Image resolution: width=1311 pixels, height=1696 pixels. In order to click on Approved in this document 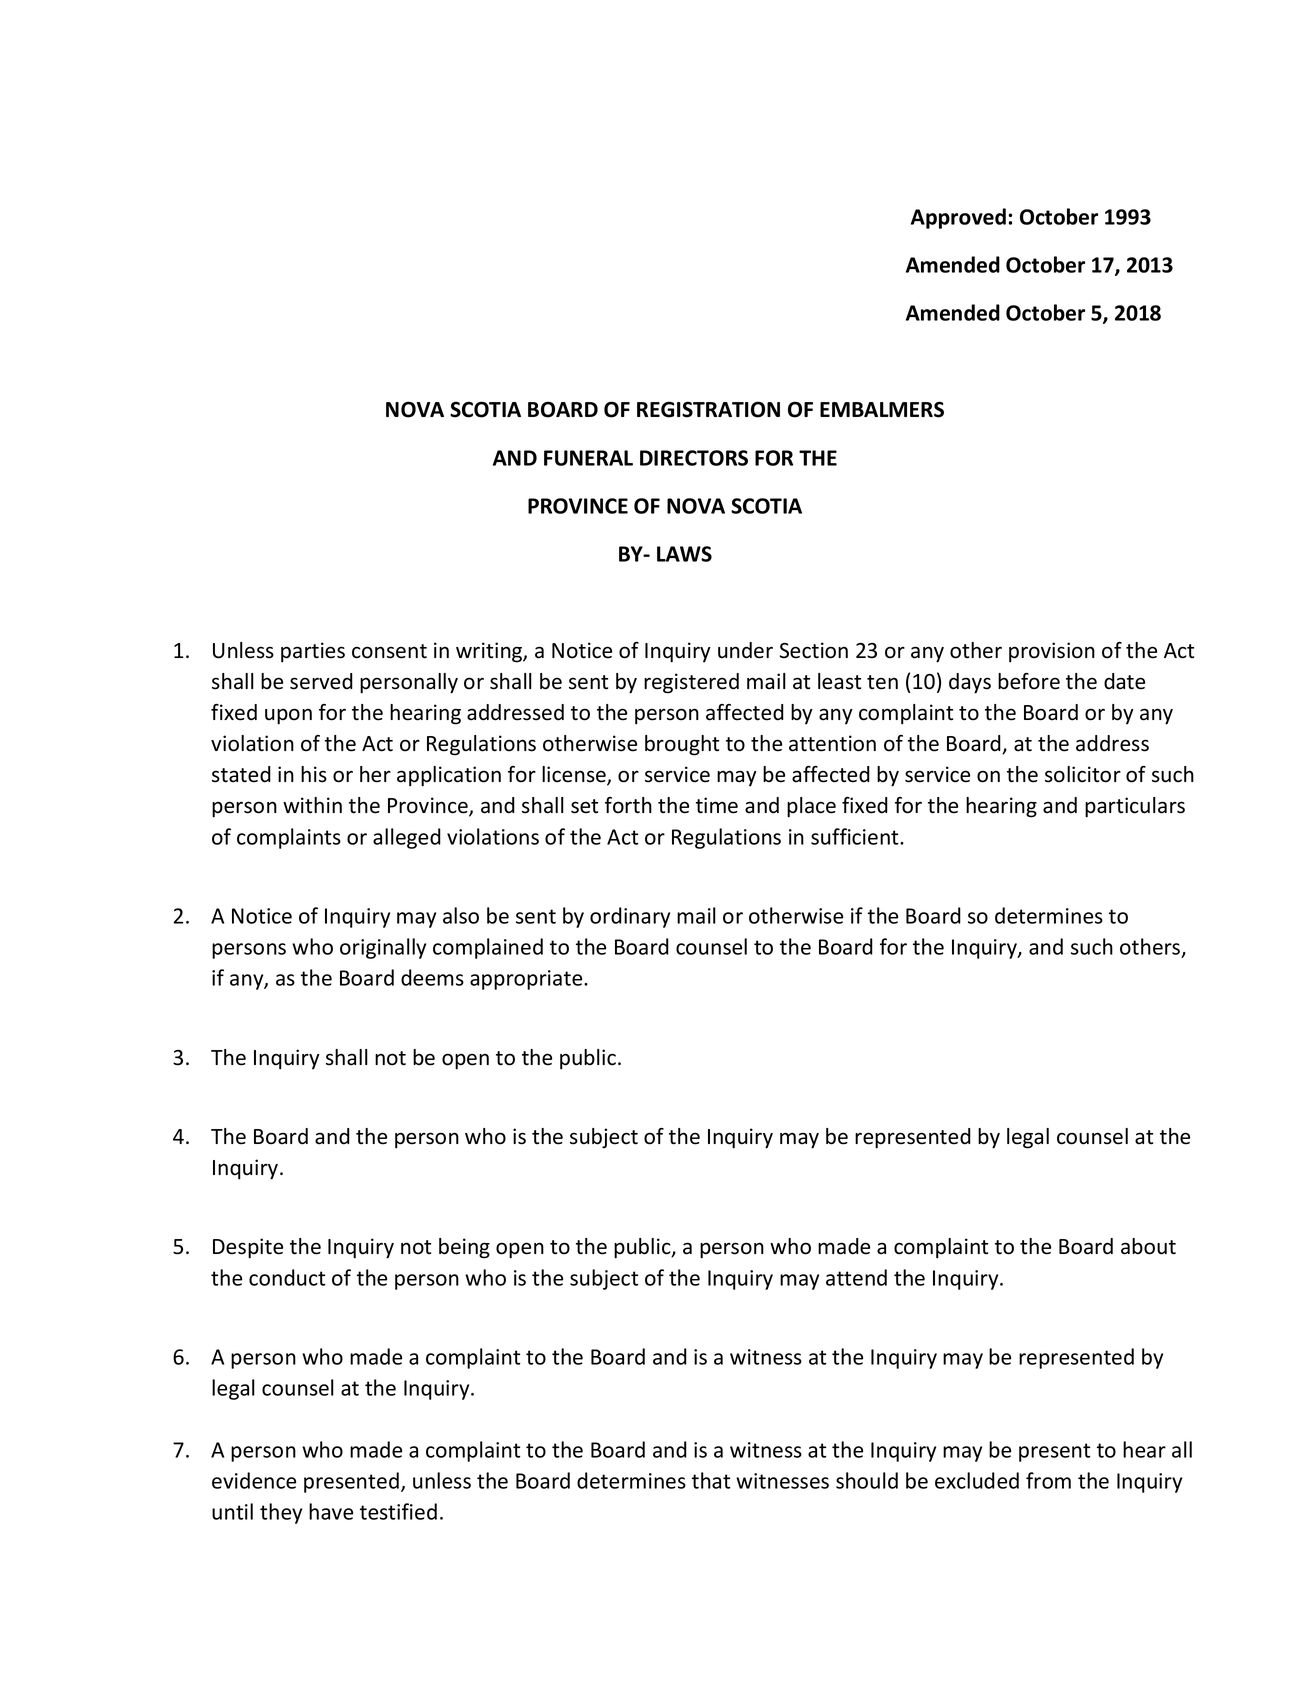, I will do `click(958, 218)`.
